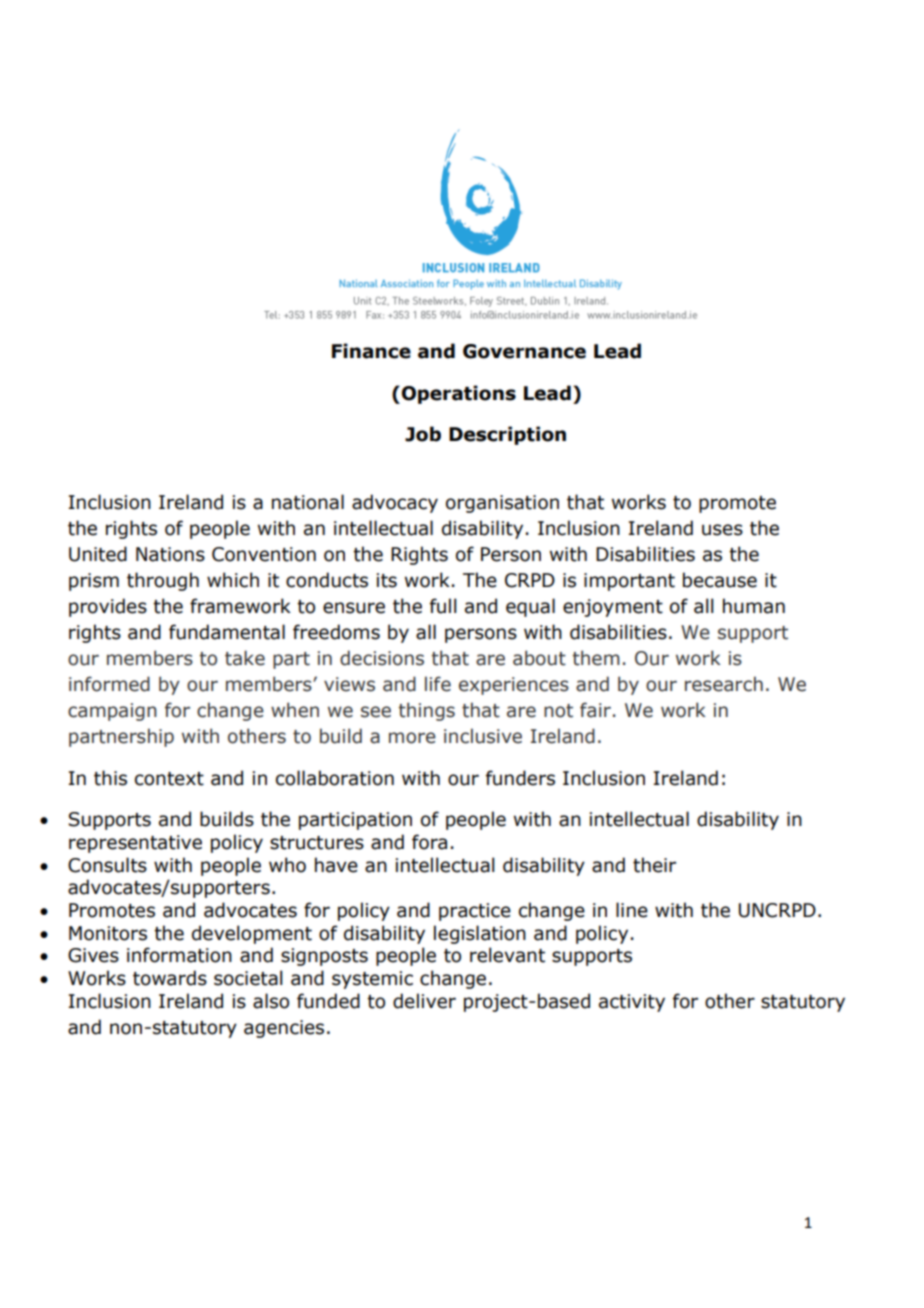  I want to click on deliver, so click(424, 1001).
